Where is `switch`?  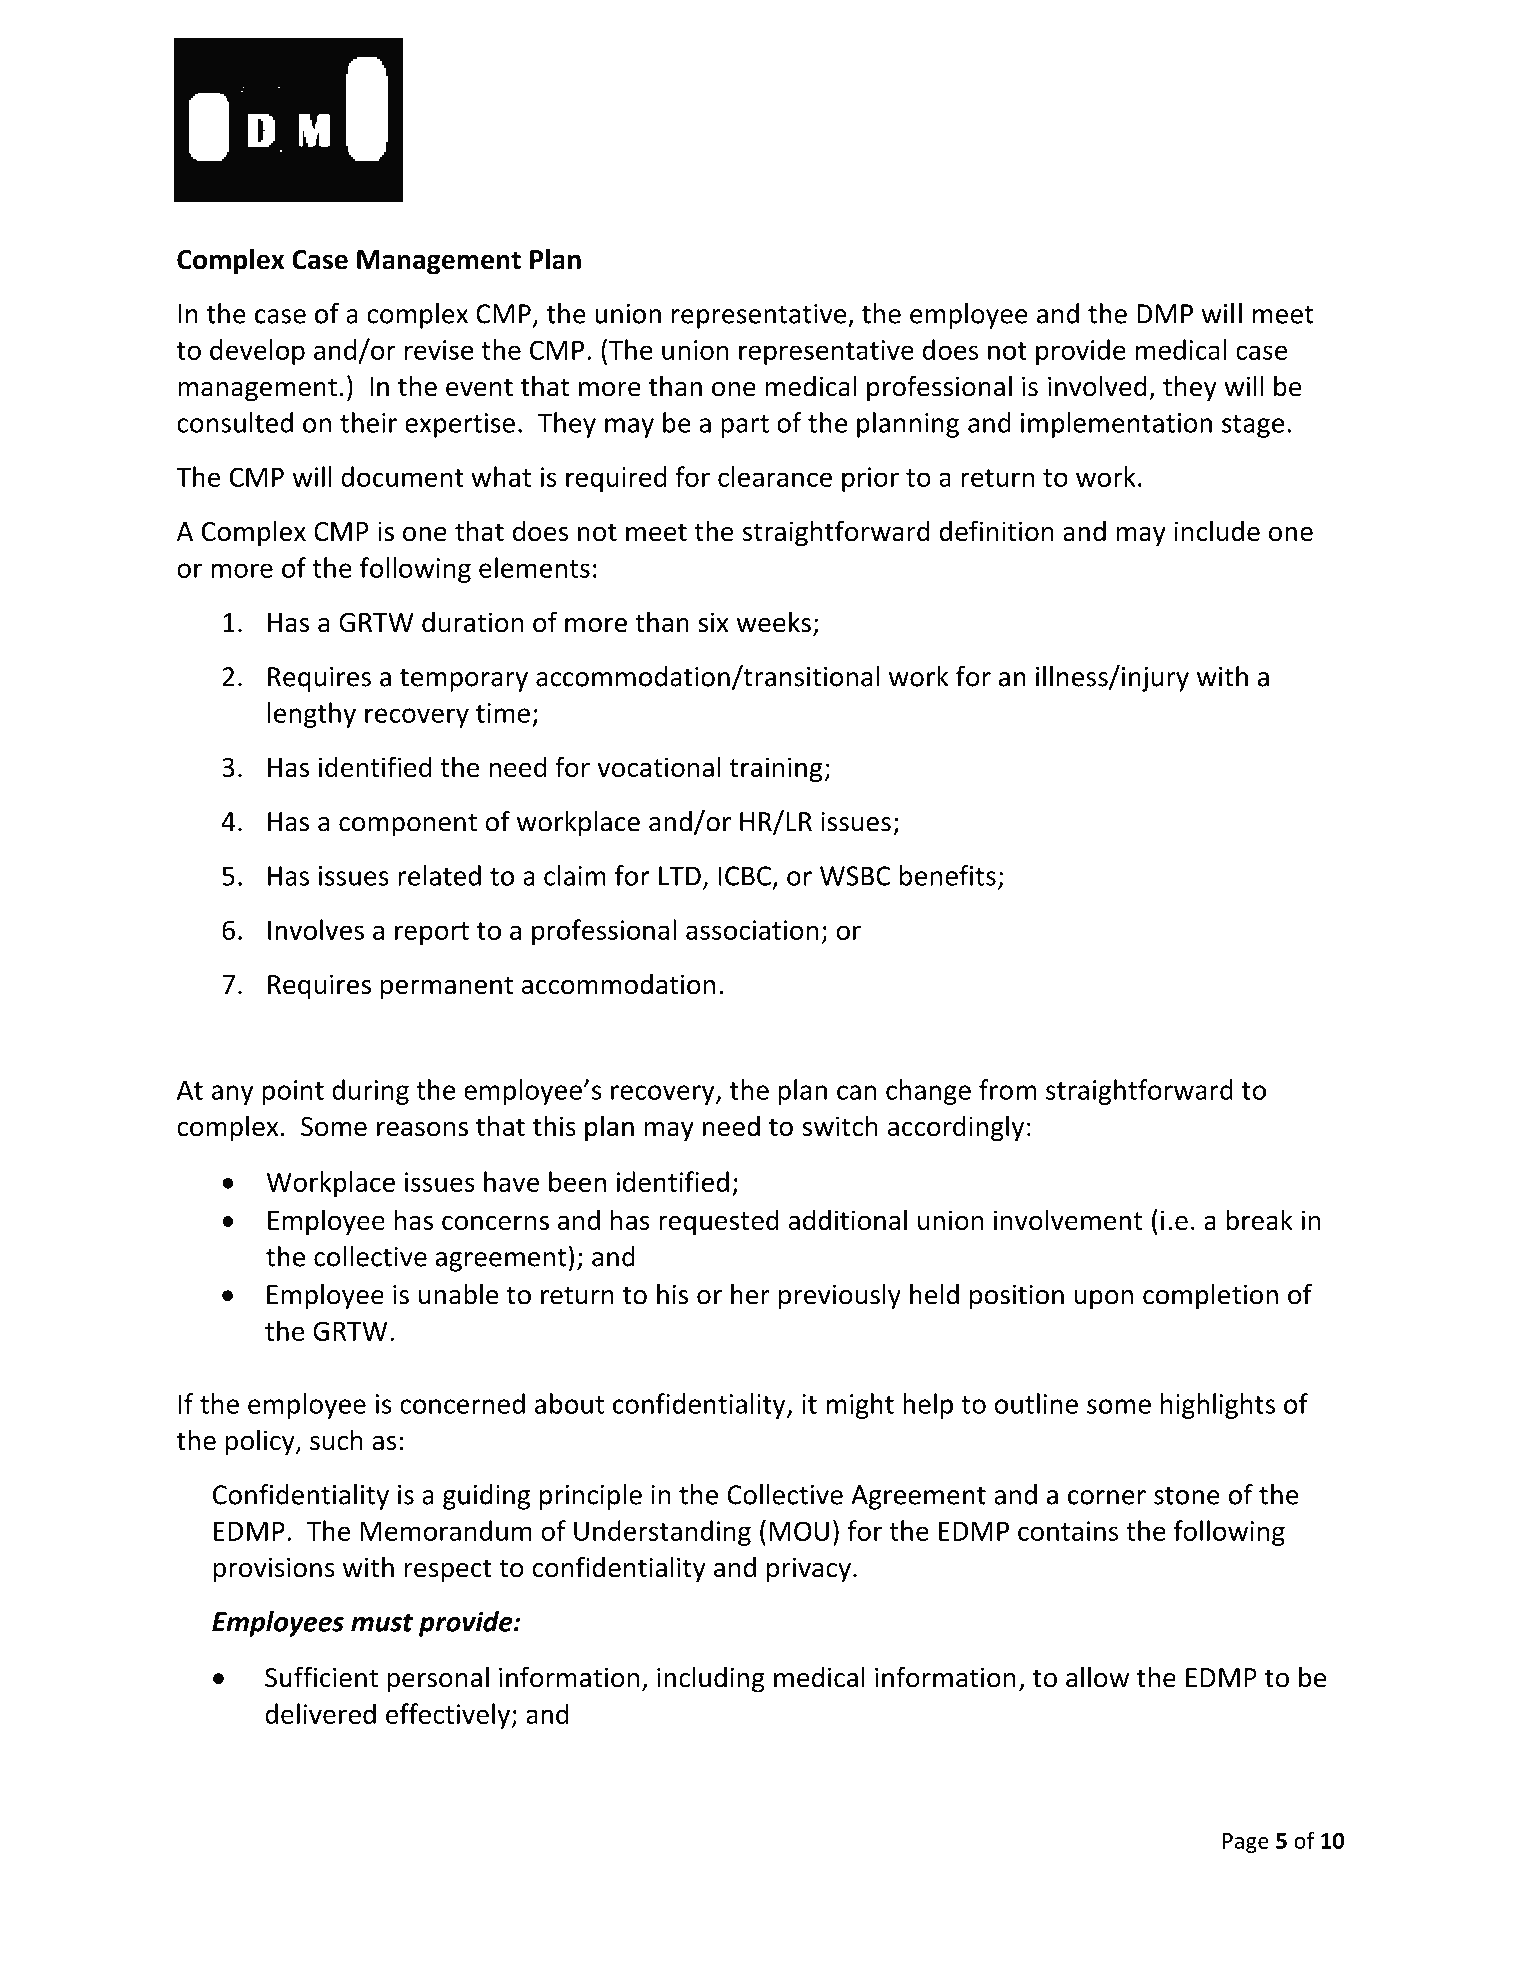
switch is located at coordinates (840, 1126).
